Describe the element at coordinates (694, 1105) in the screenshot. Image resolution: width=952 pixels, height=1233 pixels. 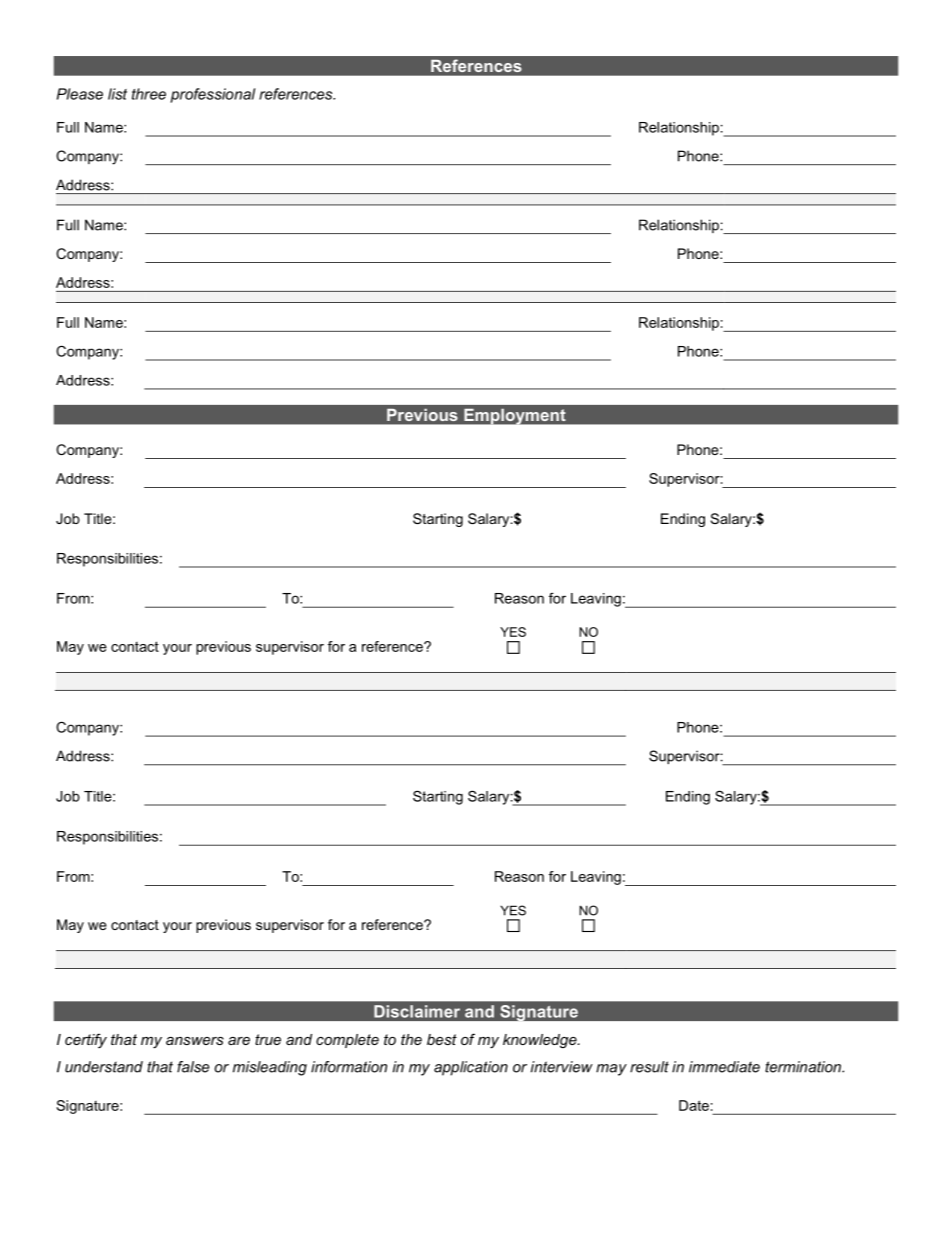
I see `Date` at that location.
